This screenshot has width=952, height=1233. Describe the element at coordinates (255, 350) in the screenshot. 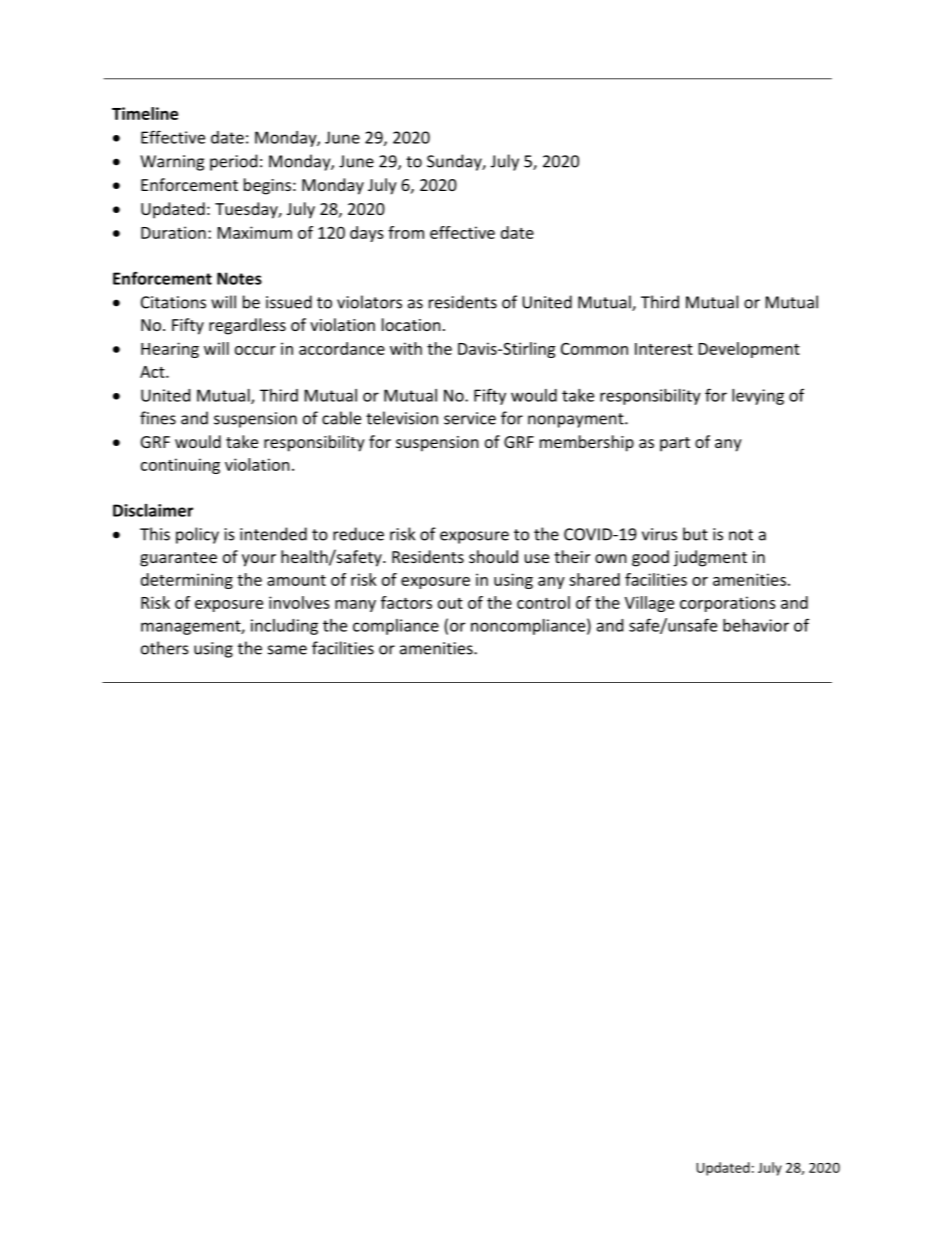

I see `occur` at that location.
